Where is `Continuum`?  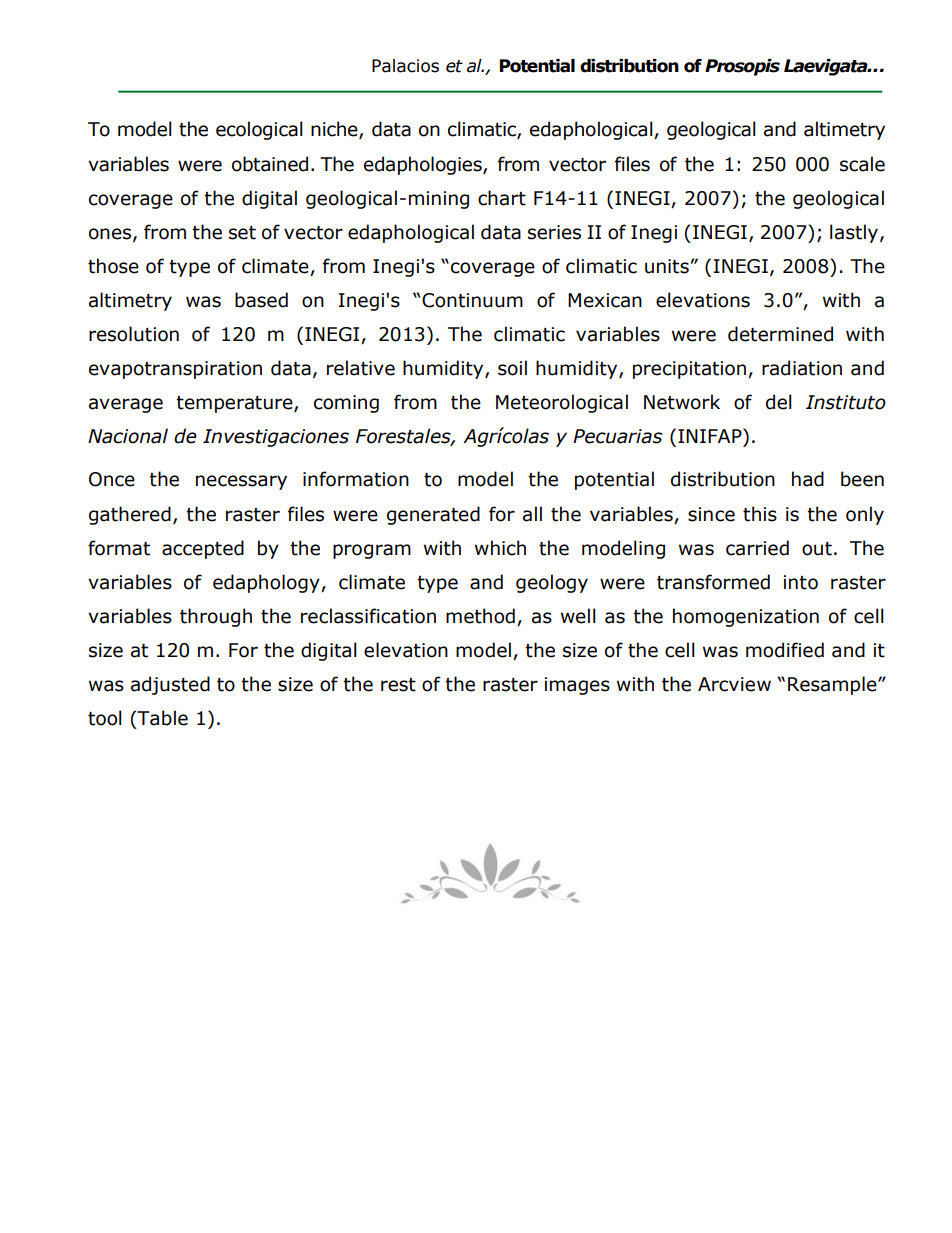 Continuum is located at coordinates (472, 300).
